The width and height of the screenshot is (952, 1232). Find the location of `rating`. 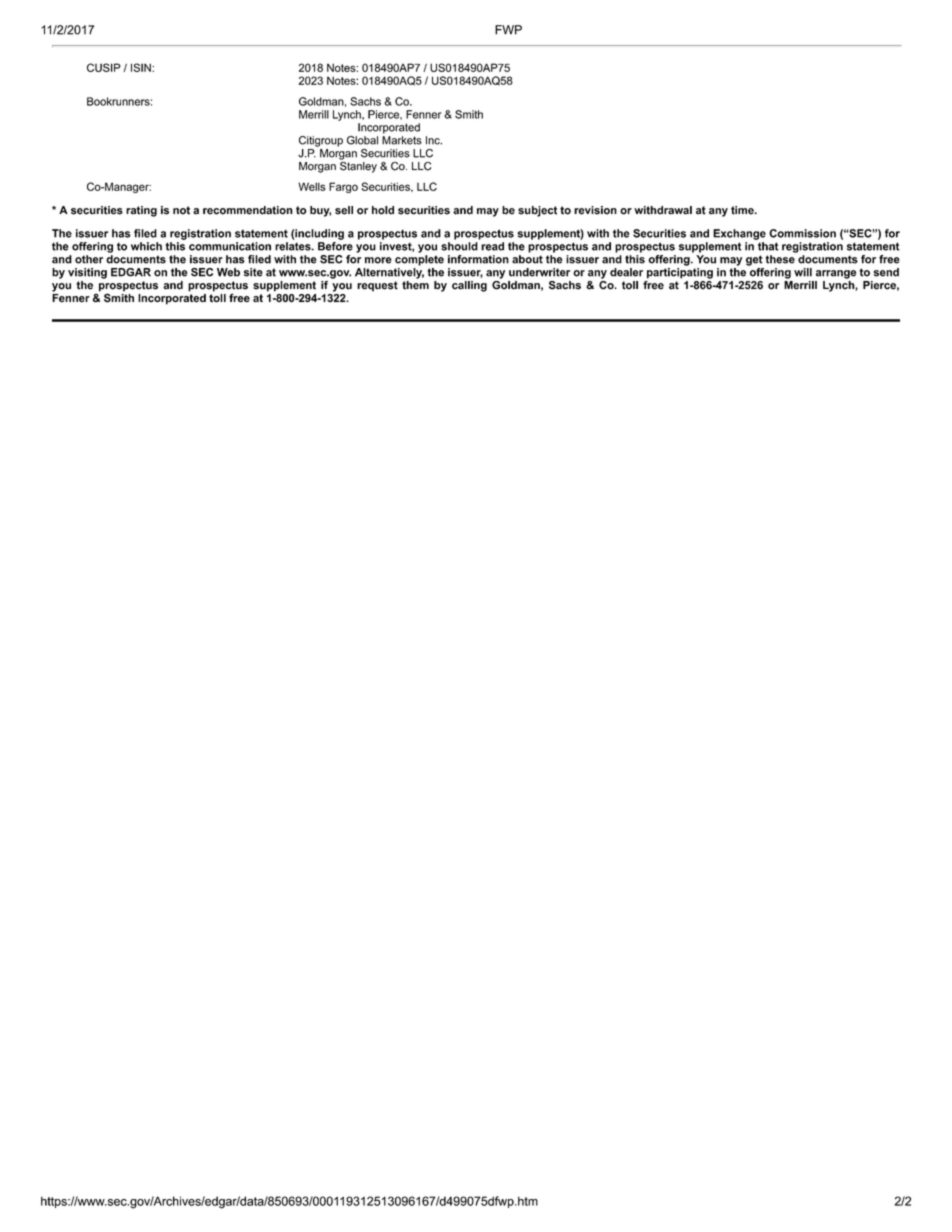

rating is located at coordinates (141, 211).
